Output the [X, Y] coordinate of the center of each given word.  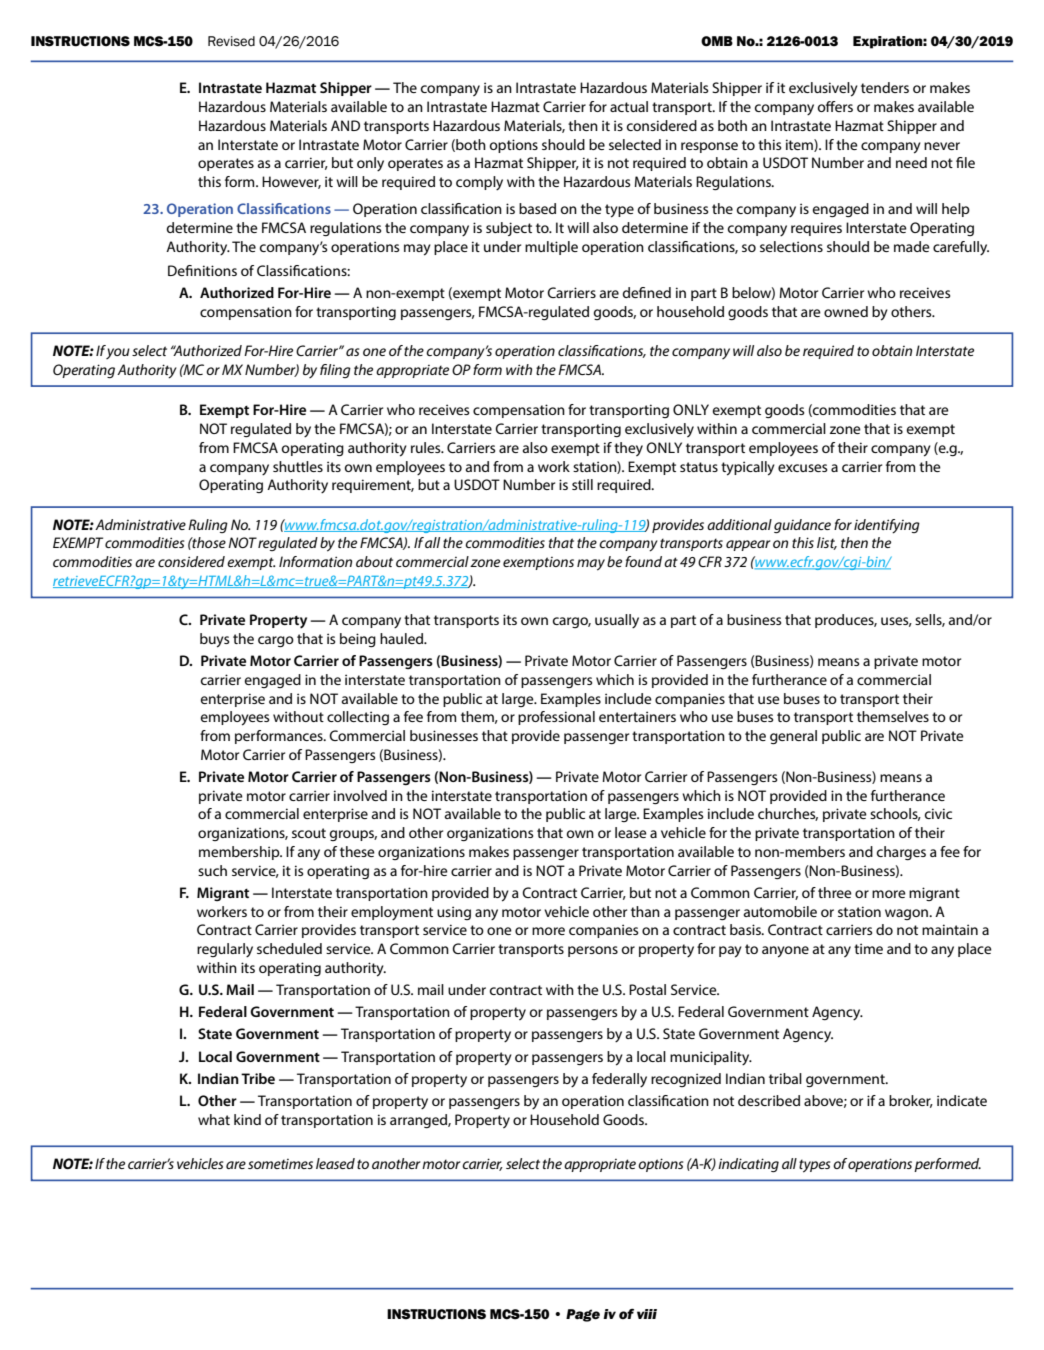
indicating [748, 1165]
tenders [885, 87]
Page [583, 1315]
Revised [231, 41]
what [214, 1119]
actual [629, 106]
